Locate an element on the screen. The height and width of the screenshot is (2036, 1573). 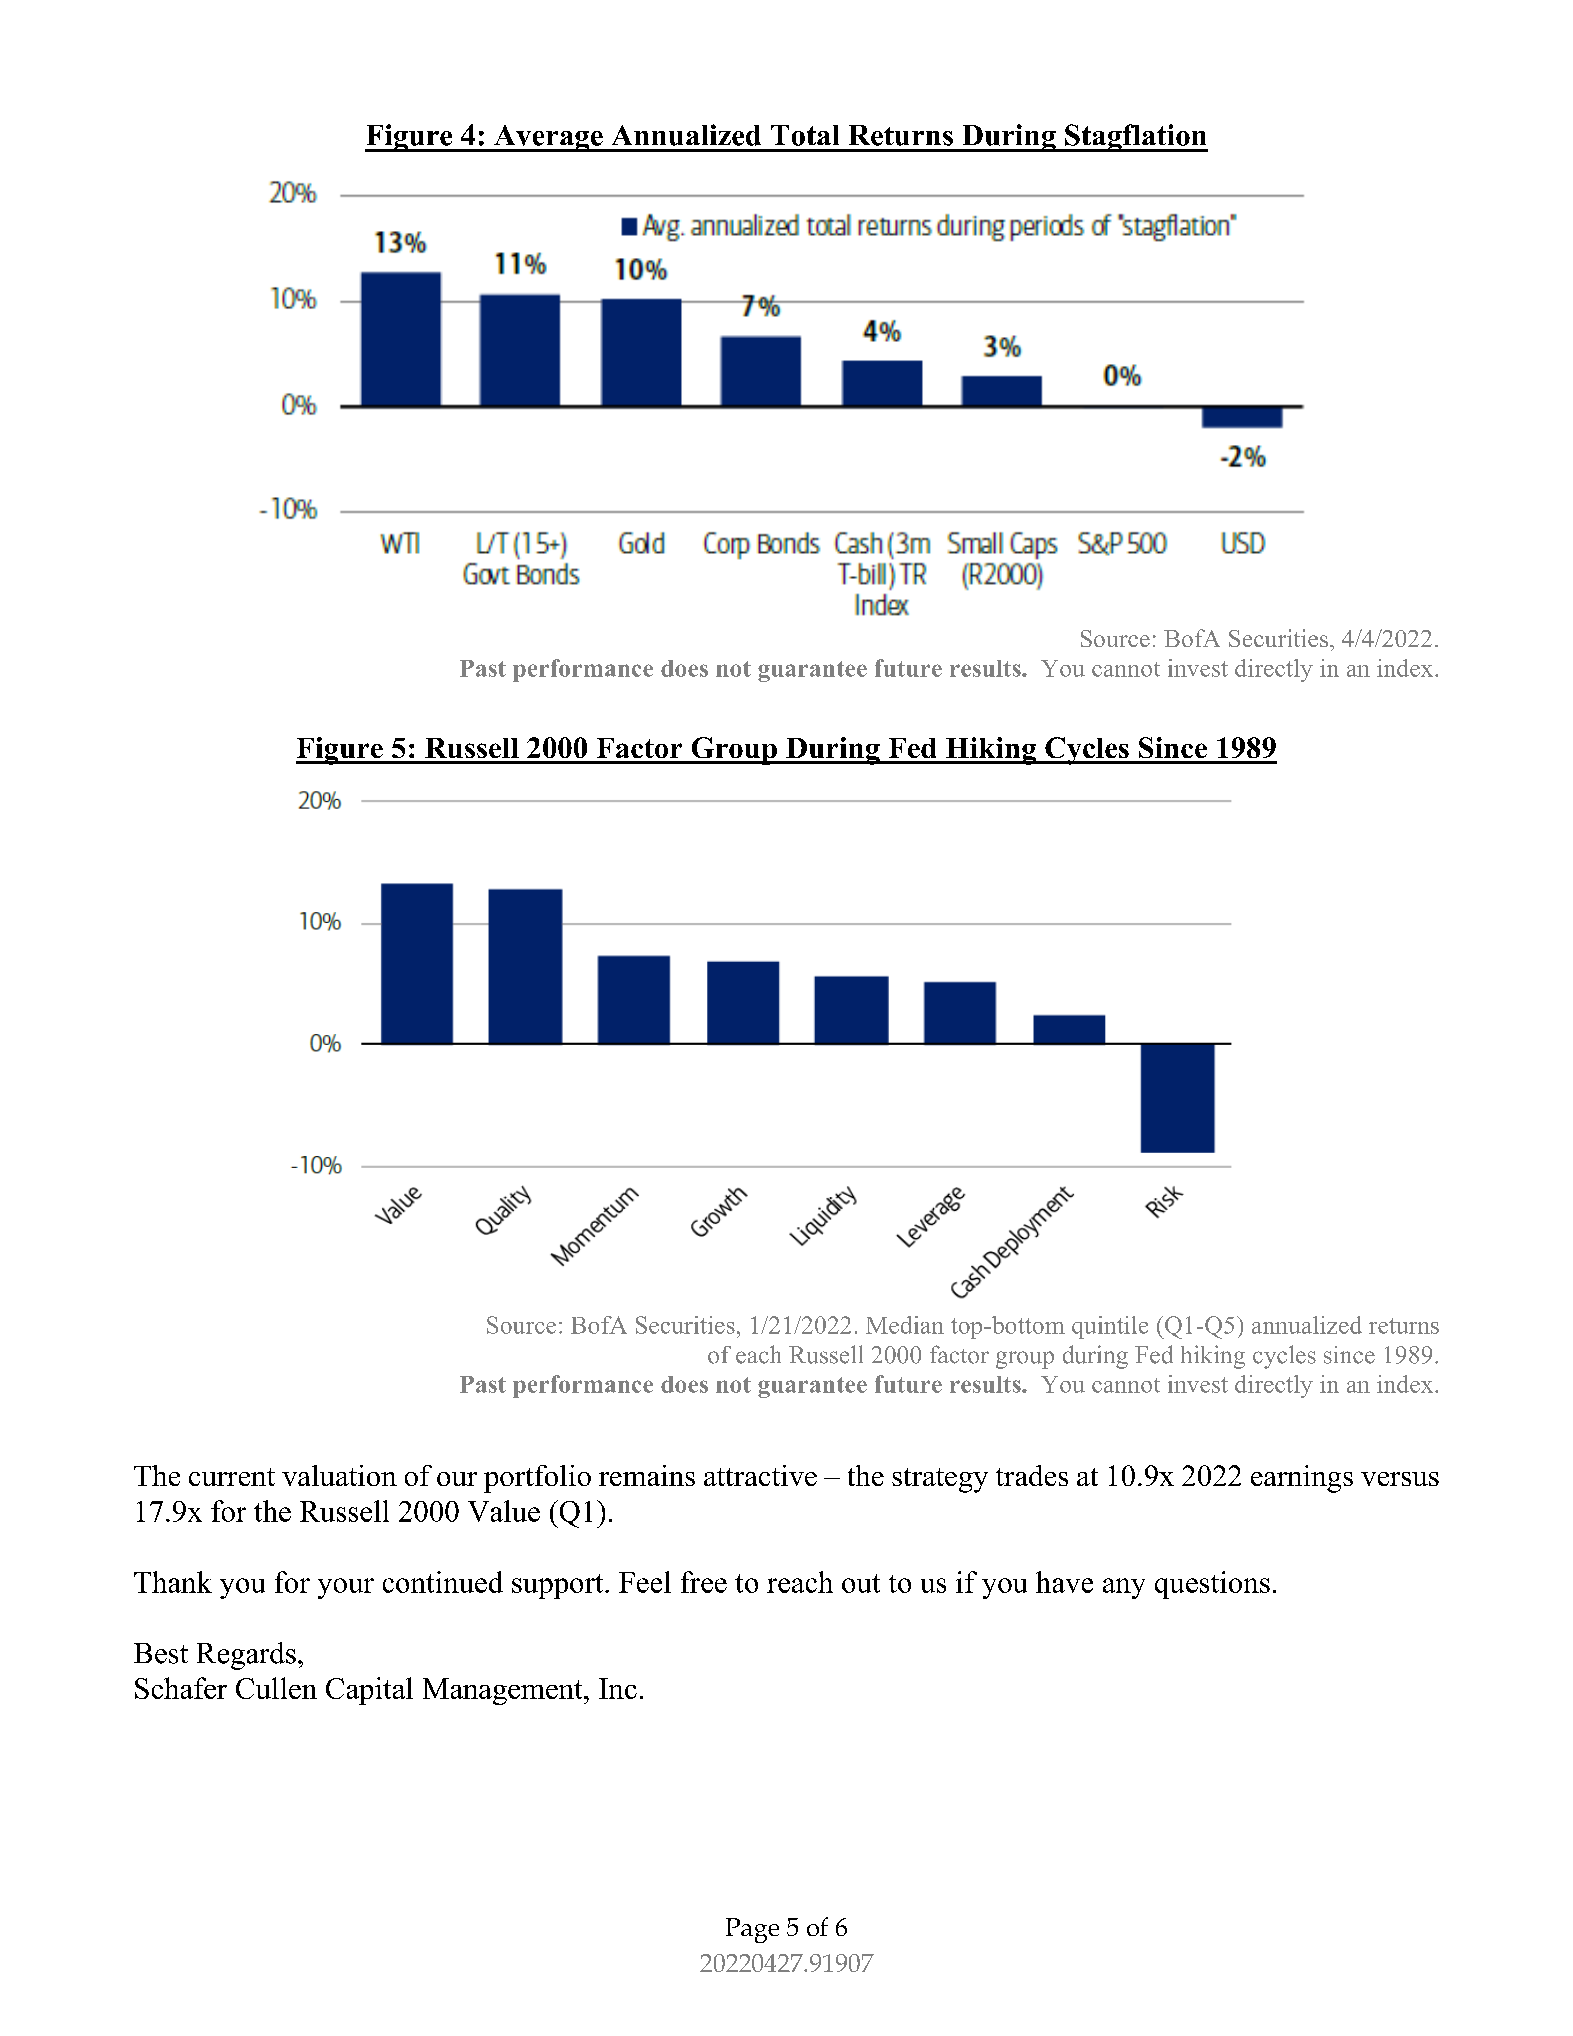
Average is located at coordinates (548, 138).
